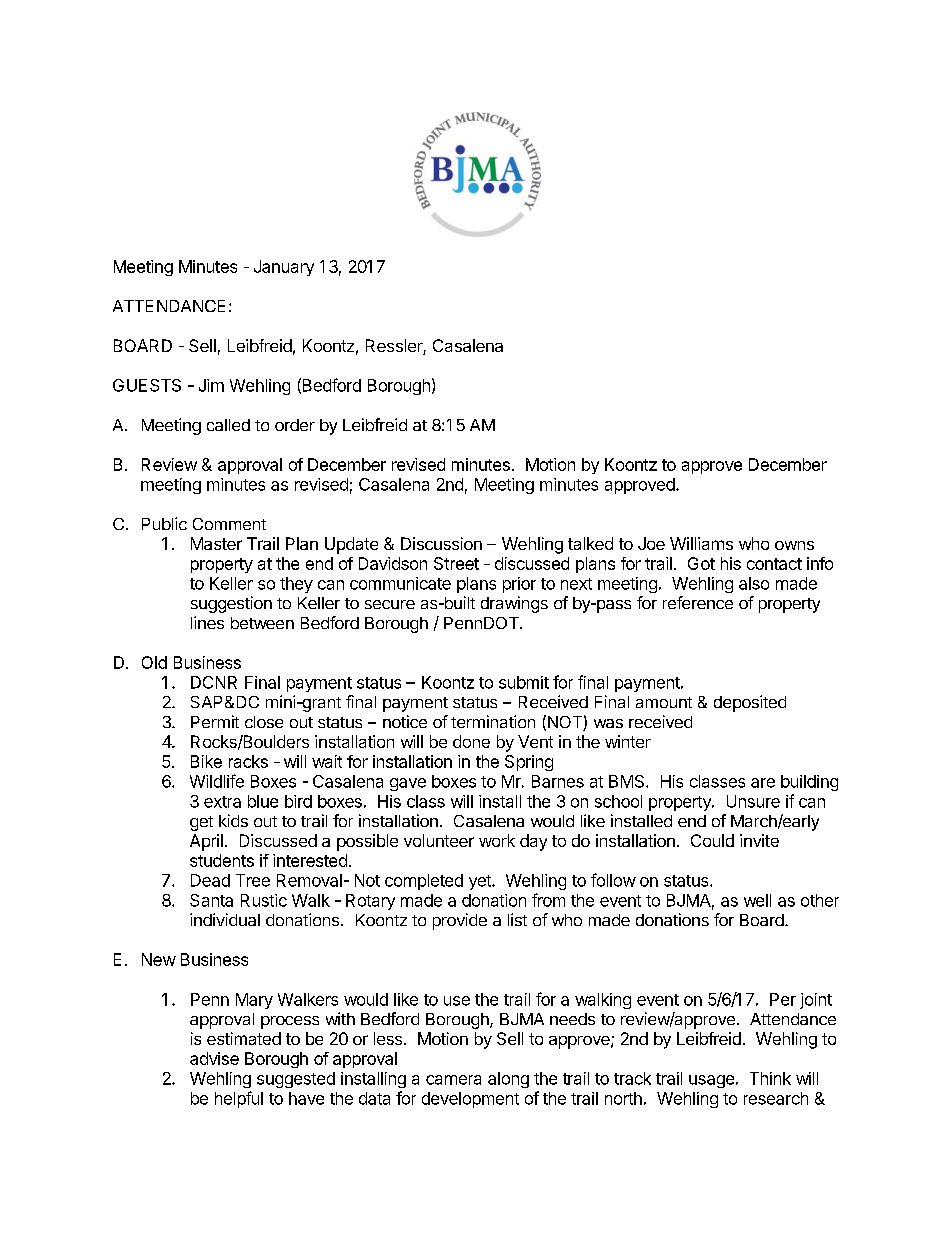  What do you see at coordinates (214, 1058) in the page?
I see `advise` at bounding box center [214, 1058].
